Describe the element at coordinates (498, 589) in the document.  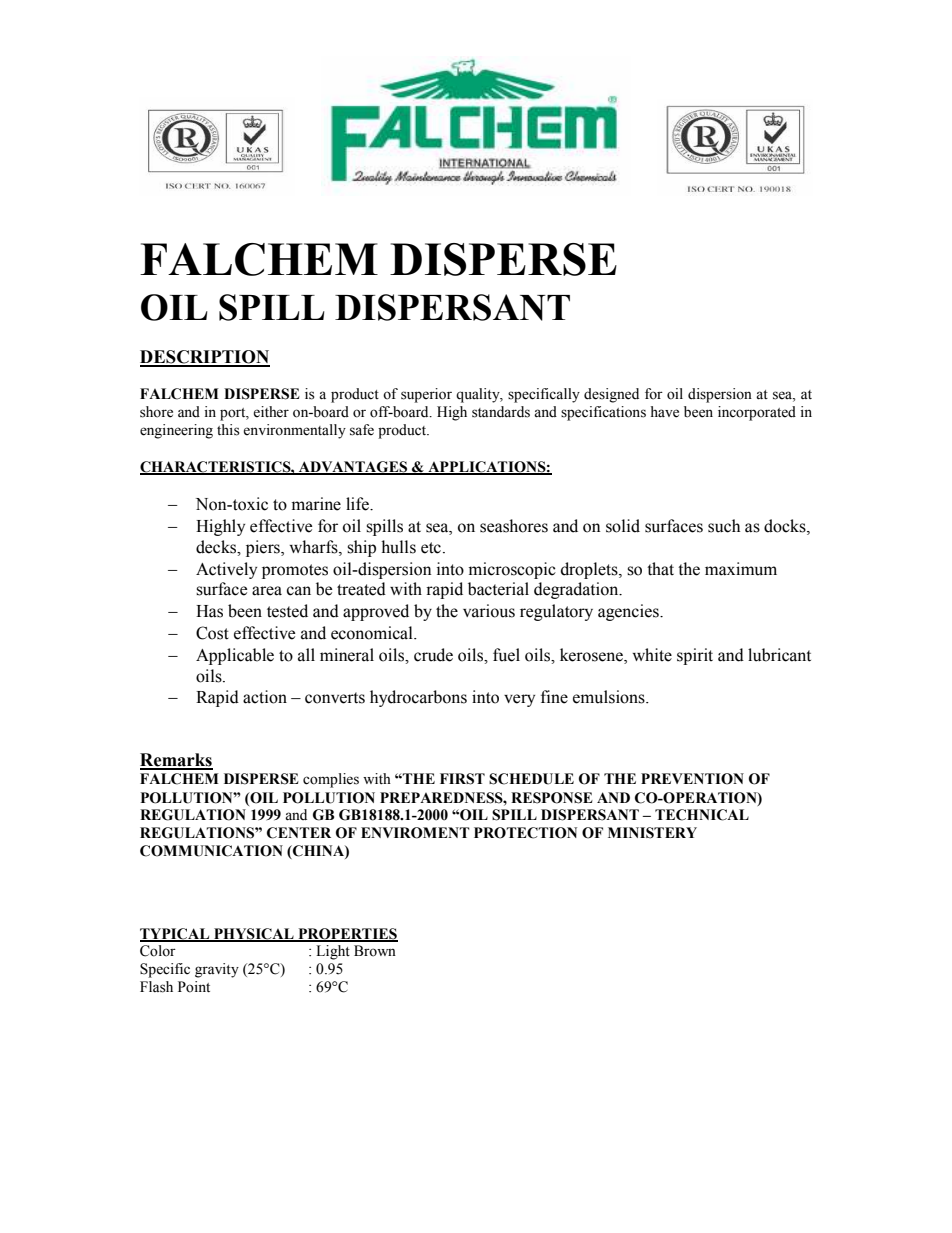
I see `bacterial` at that location.
